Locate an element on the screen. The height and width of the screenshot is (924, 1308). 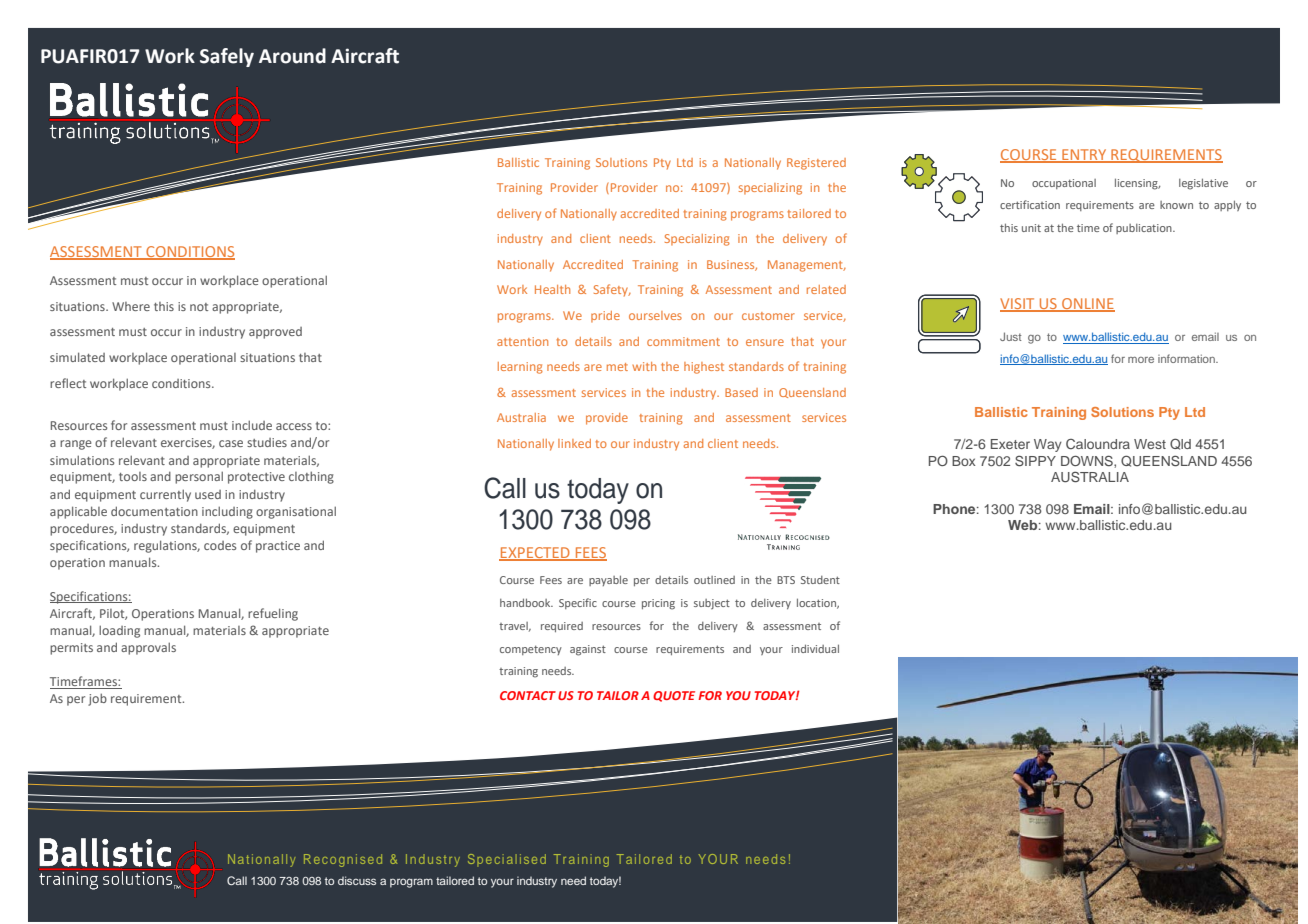
personal is located at coordinates (199, 477).
